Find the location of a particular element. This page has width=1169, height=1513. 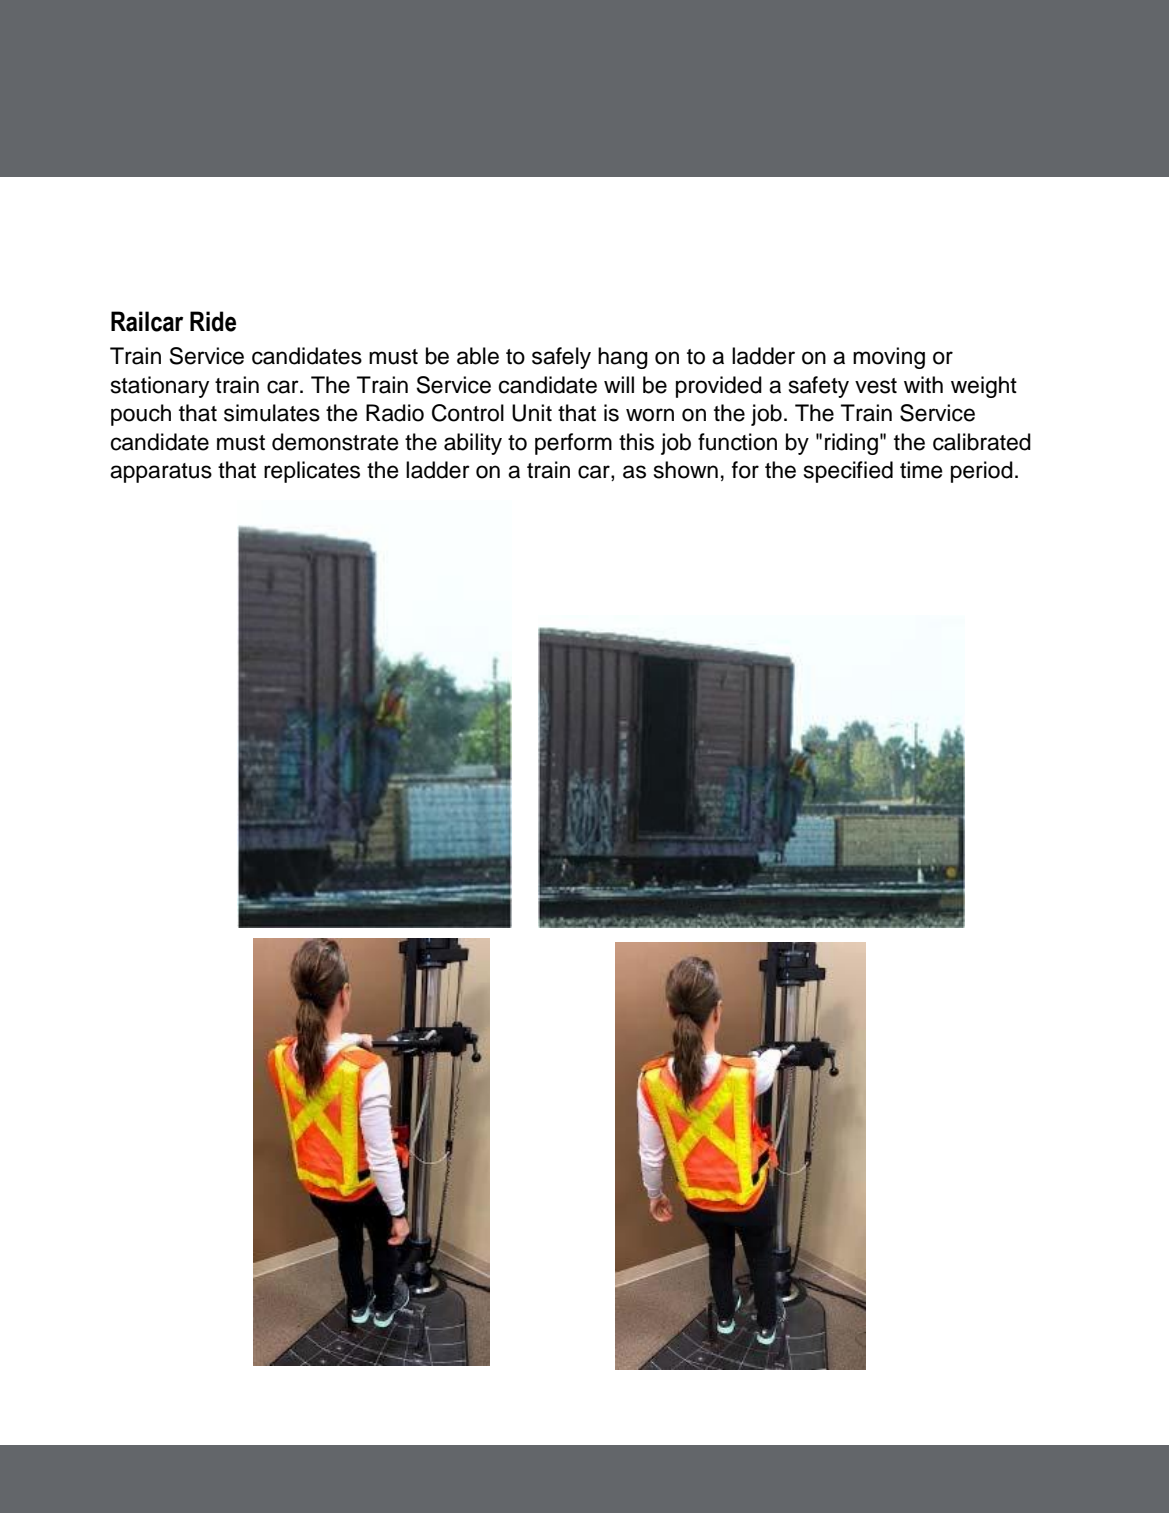

stationary is located at coordinates (160, 387).
